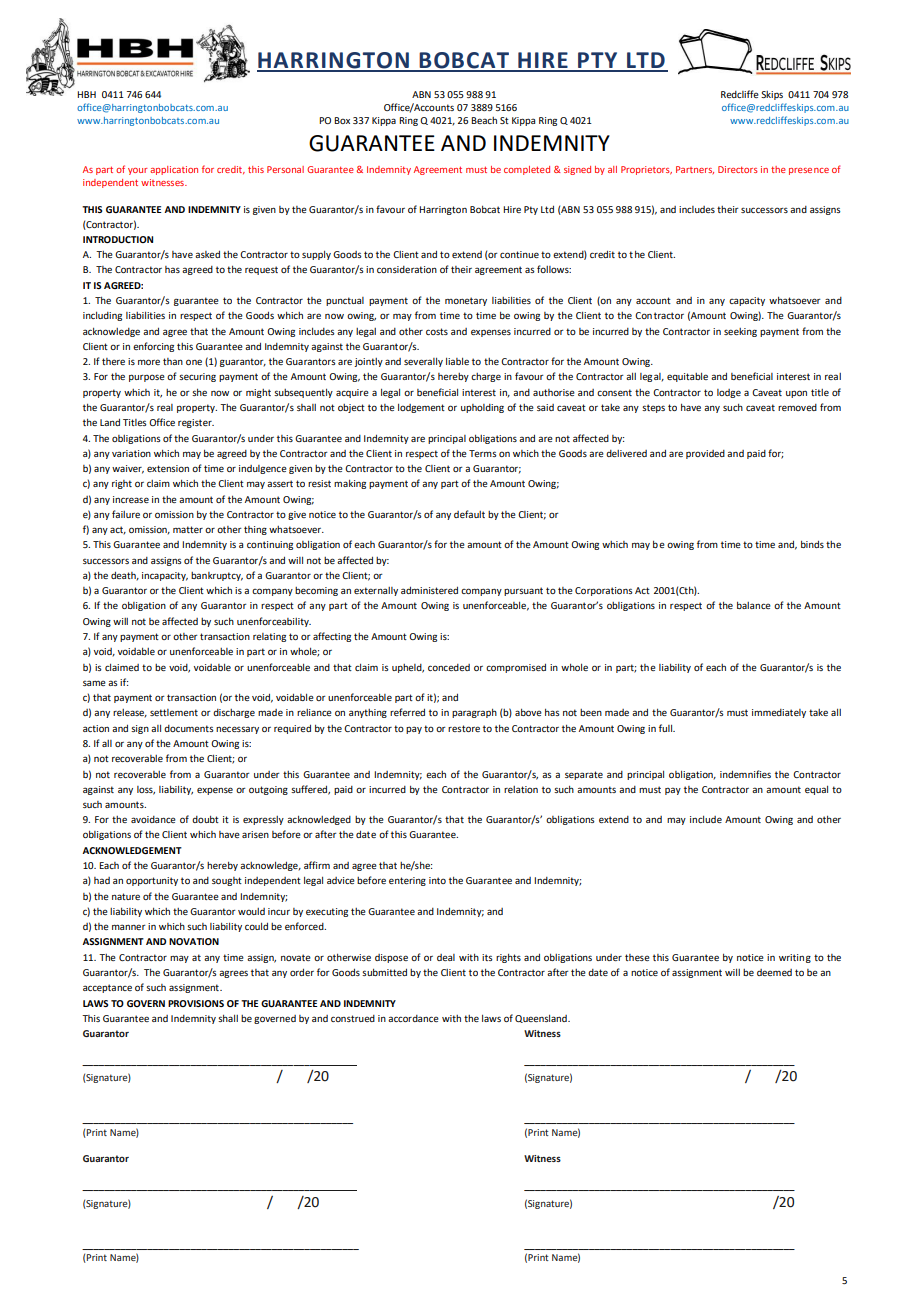 The height and width of the document is (1308, 924). Describe the element at coordinates (446, 957) in the document. I see `deal` at that location.
